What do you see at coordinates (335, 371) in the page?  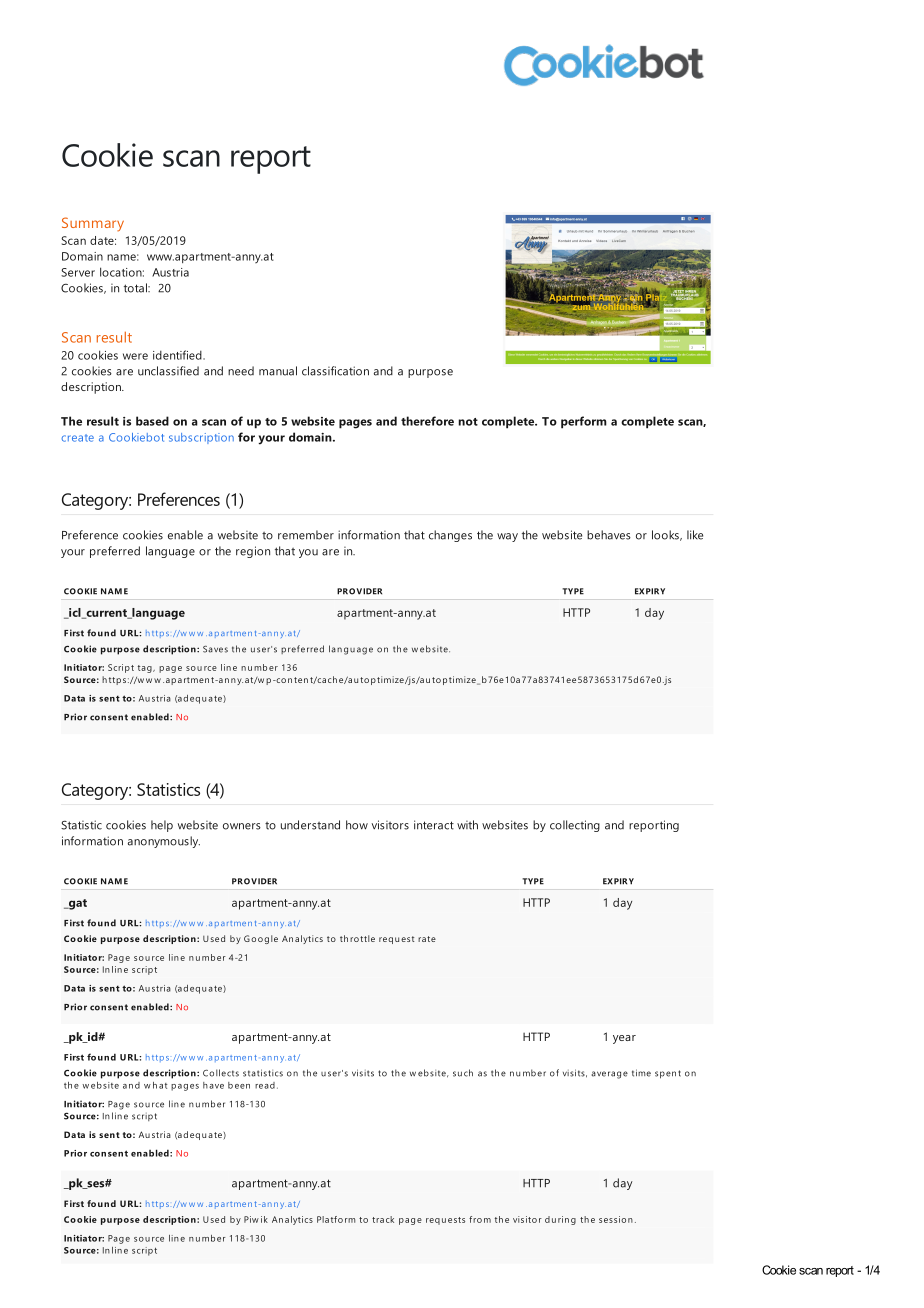 I see `classification` at bounding box center [335, 371].
